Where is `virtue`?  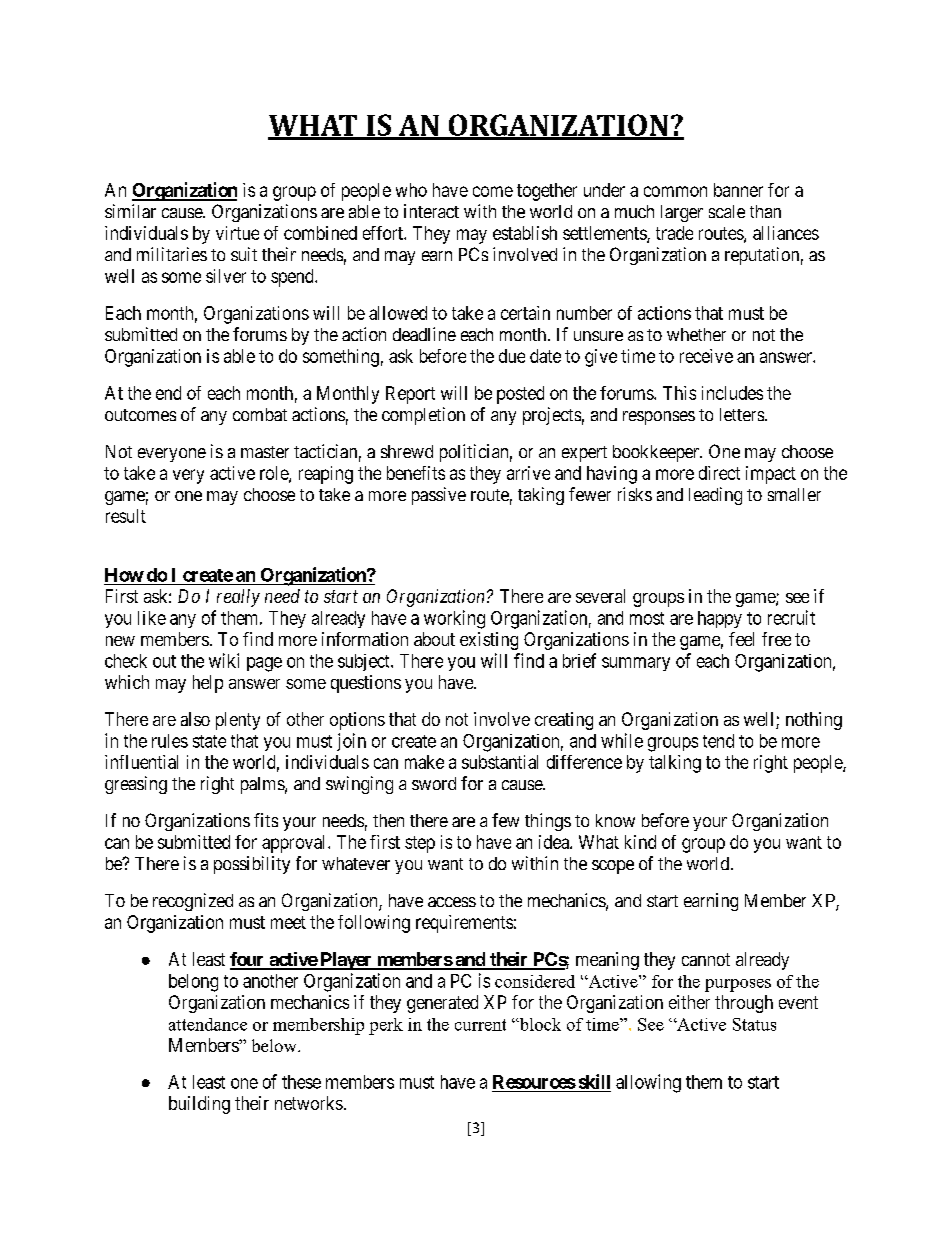
virtue is located at coordinates (237, 233).
